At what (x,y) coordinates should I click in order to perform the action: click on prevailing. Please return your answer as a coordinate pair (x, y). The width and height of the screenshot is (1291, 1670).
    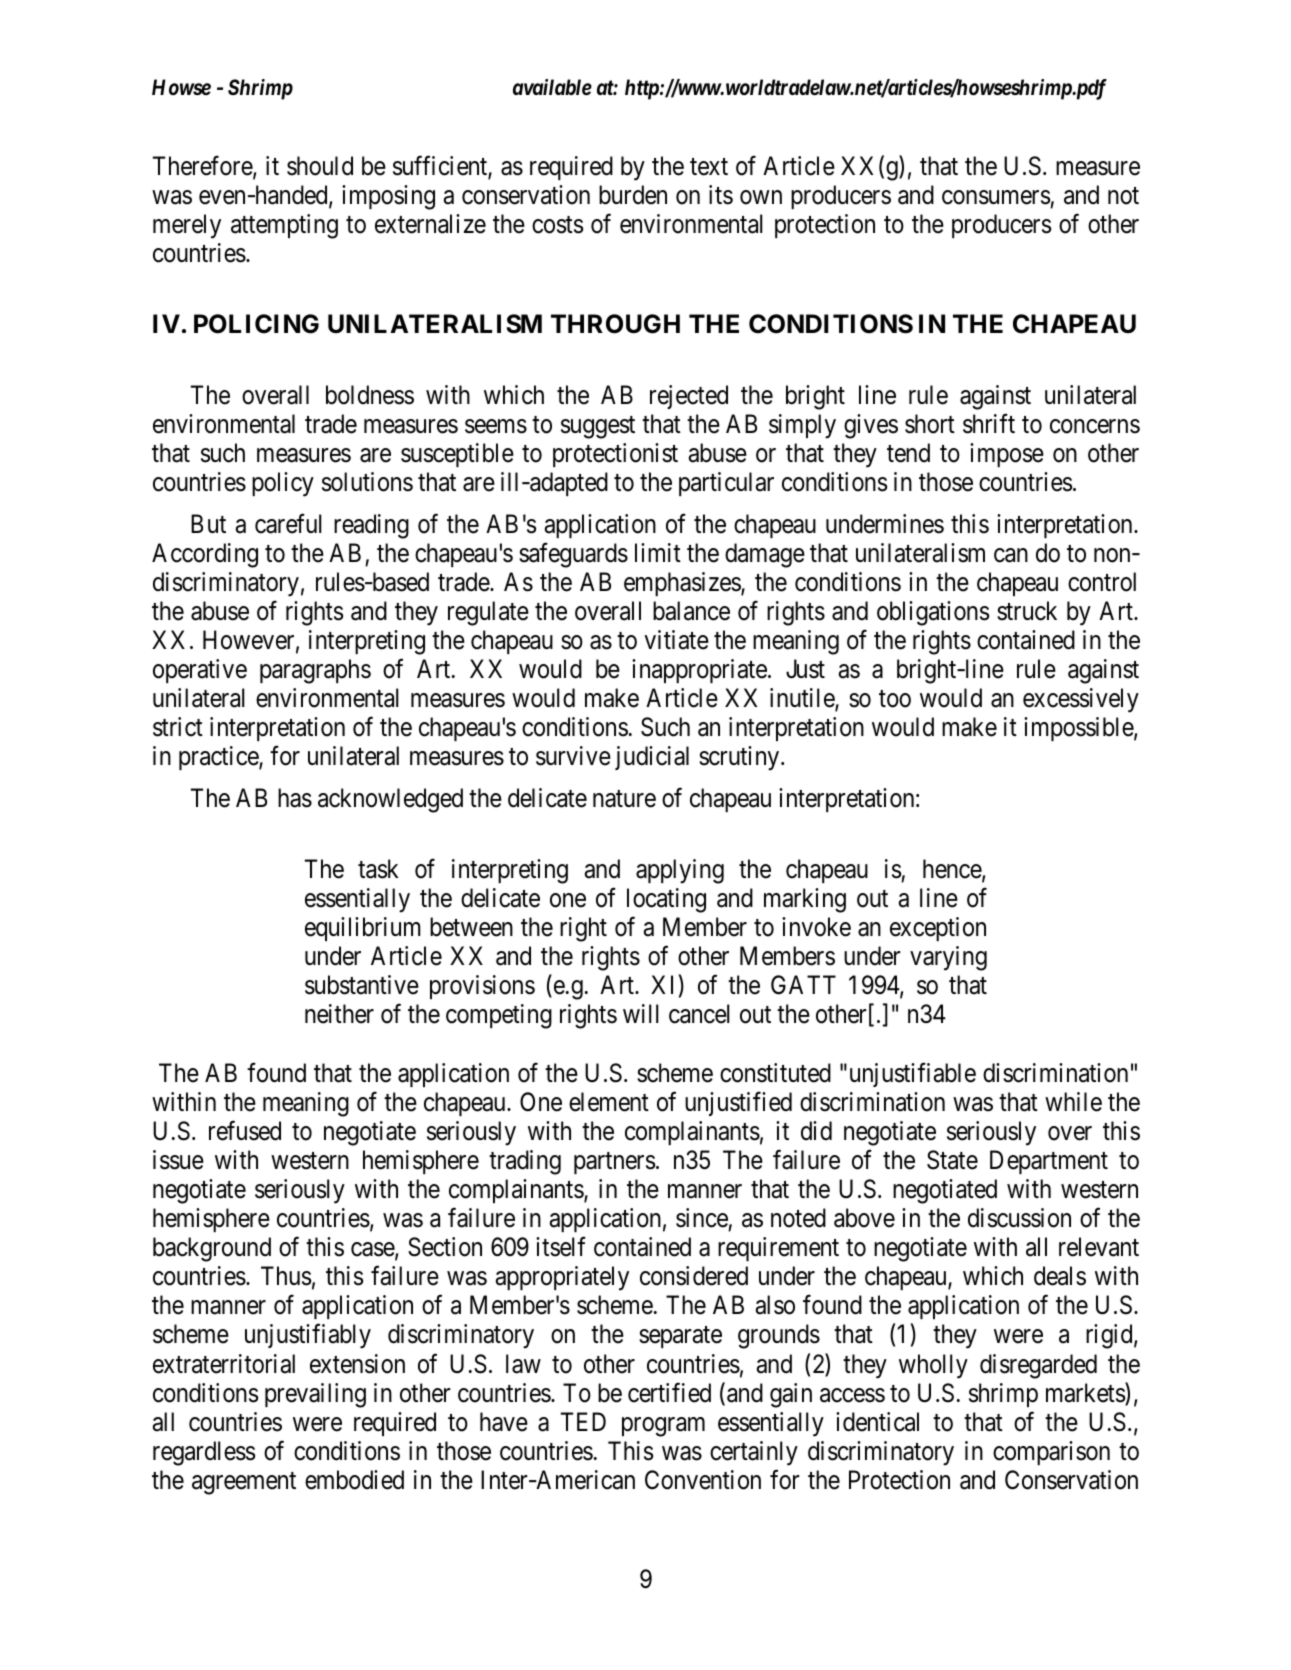
    Looking at the image, I should click on (315, 1395).
